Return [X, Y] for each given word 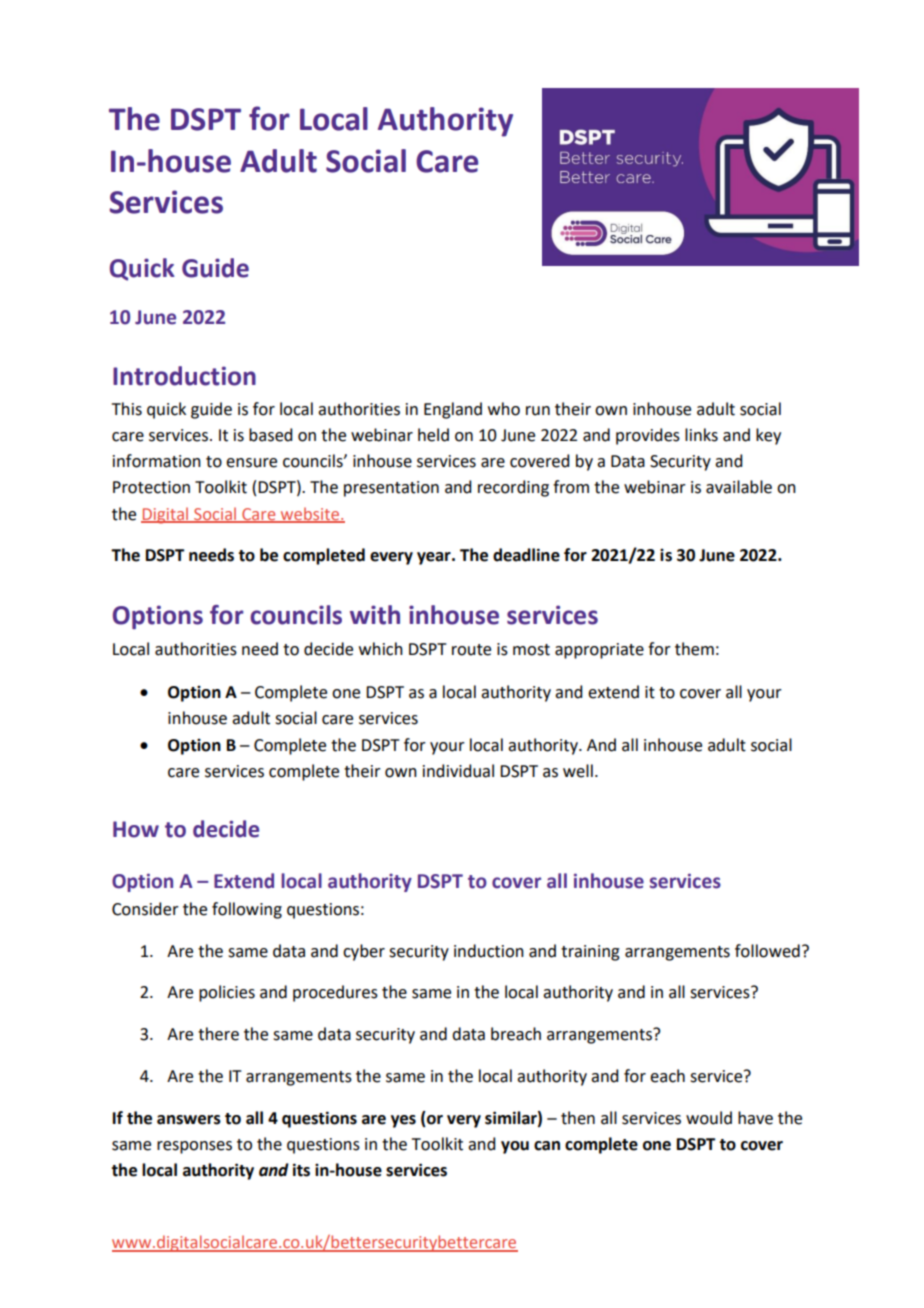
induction [489, 951]
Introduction [184, 376]
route [471, 650]
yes [403, 1121]
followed [767, 951]
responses [194, 1147]
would [709, 1118]
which [381, 649]
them [694, 649]
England [453, 410]
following [247, 910]
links [701, 435]
